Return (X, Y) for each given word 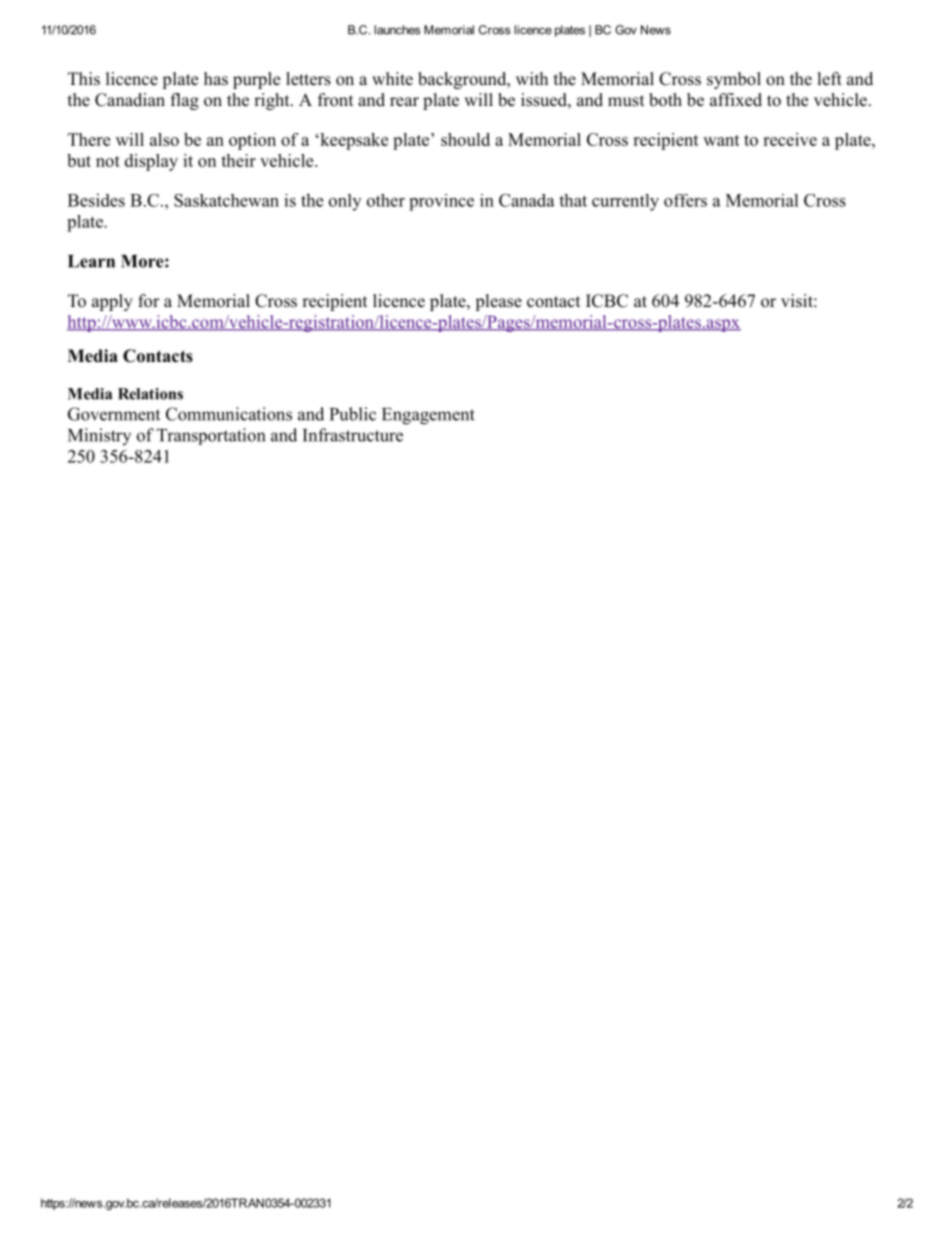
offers (685, 200)
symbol (734, 80)
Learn (91, 261)
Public (353, 414)
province (441, 202)
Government (114, 414)
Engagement (428, 416)
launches (397, 30)
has (216, 79)
